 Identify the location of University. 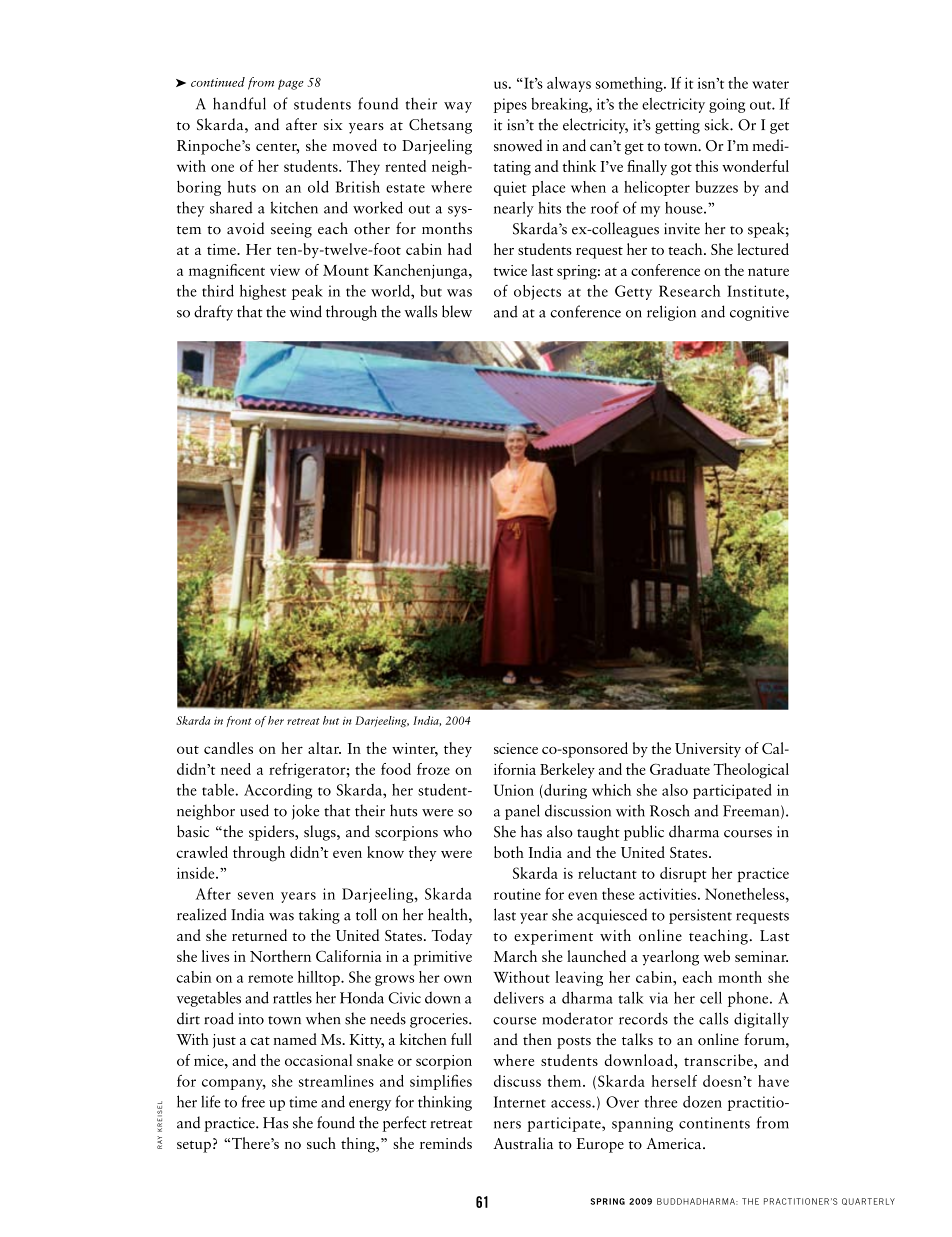
(708, 750).
